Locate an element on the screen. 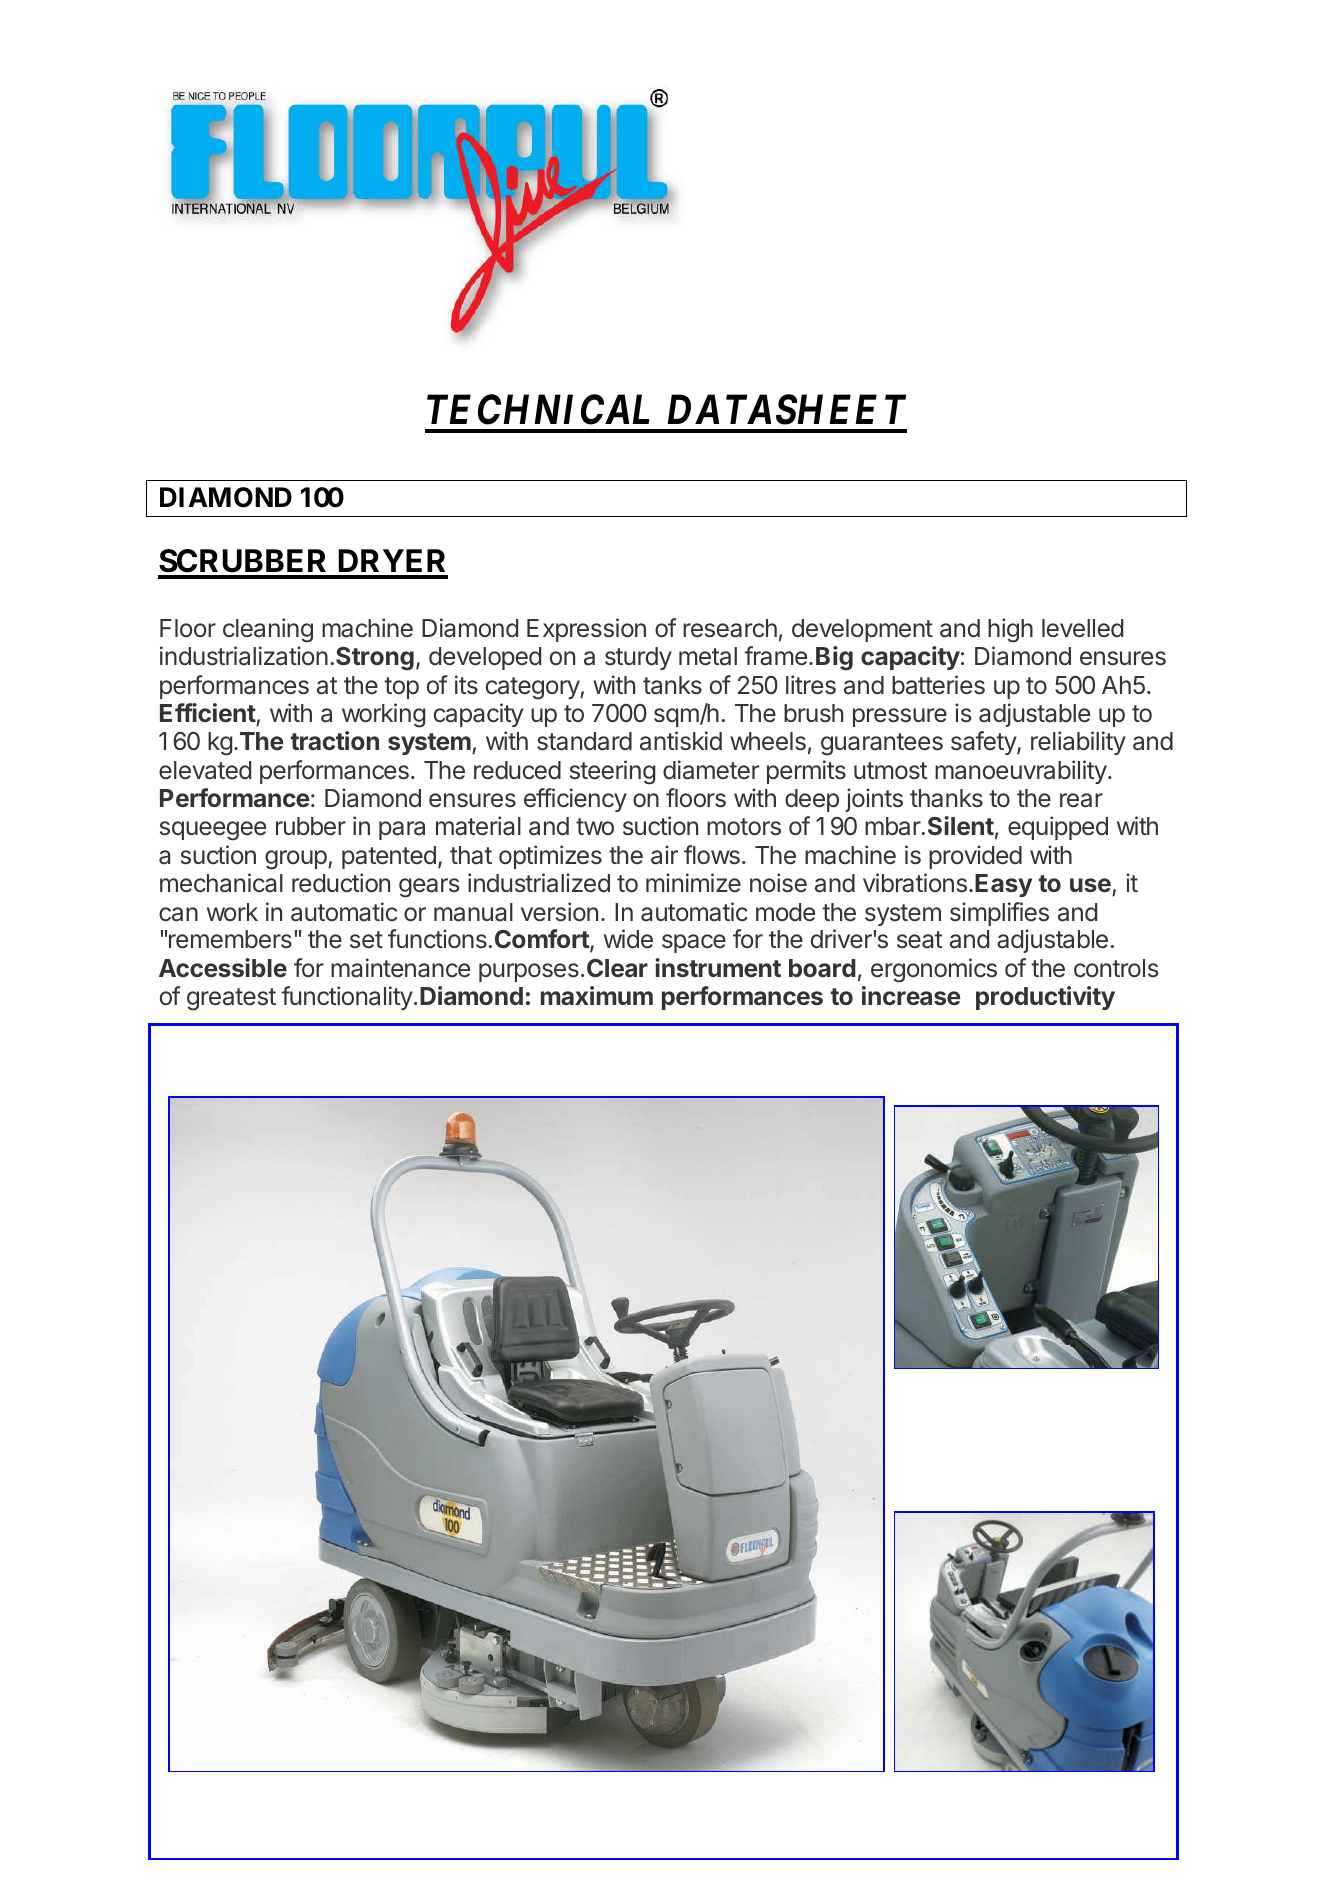 The width and height of the screenshot is (1332, 1885). Efficient is located at coordinates (208, 712).
